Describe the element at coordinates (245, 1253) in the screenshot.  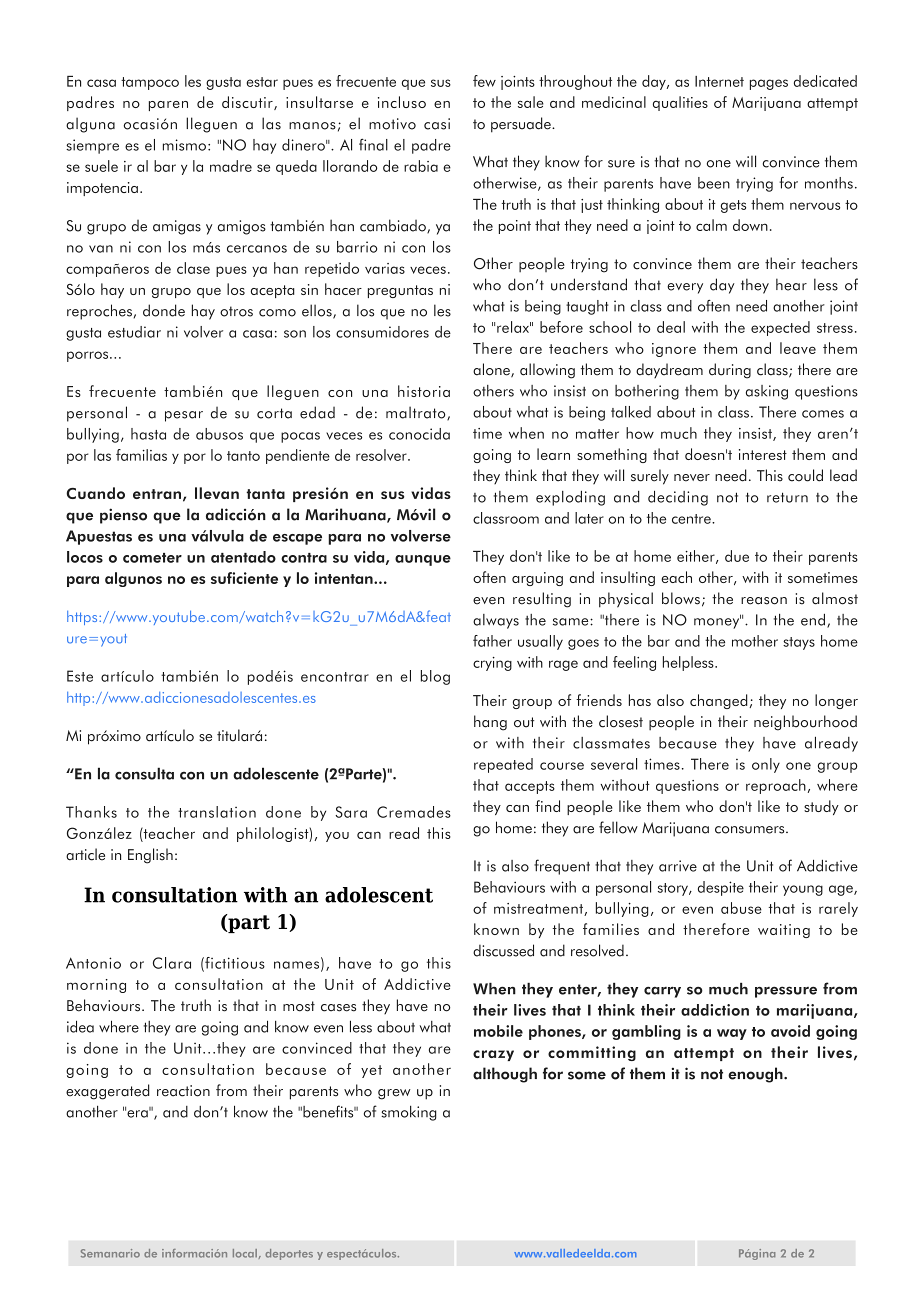
I see `local` at that location.
